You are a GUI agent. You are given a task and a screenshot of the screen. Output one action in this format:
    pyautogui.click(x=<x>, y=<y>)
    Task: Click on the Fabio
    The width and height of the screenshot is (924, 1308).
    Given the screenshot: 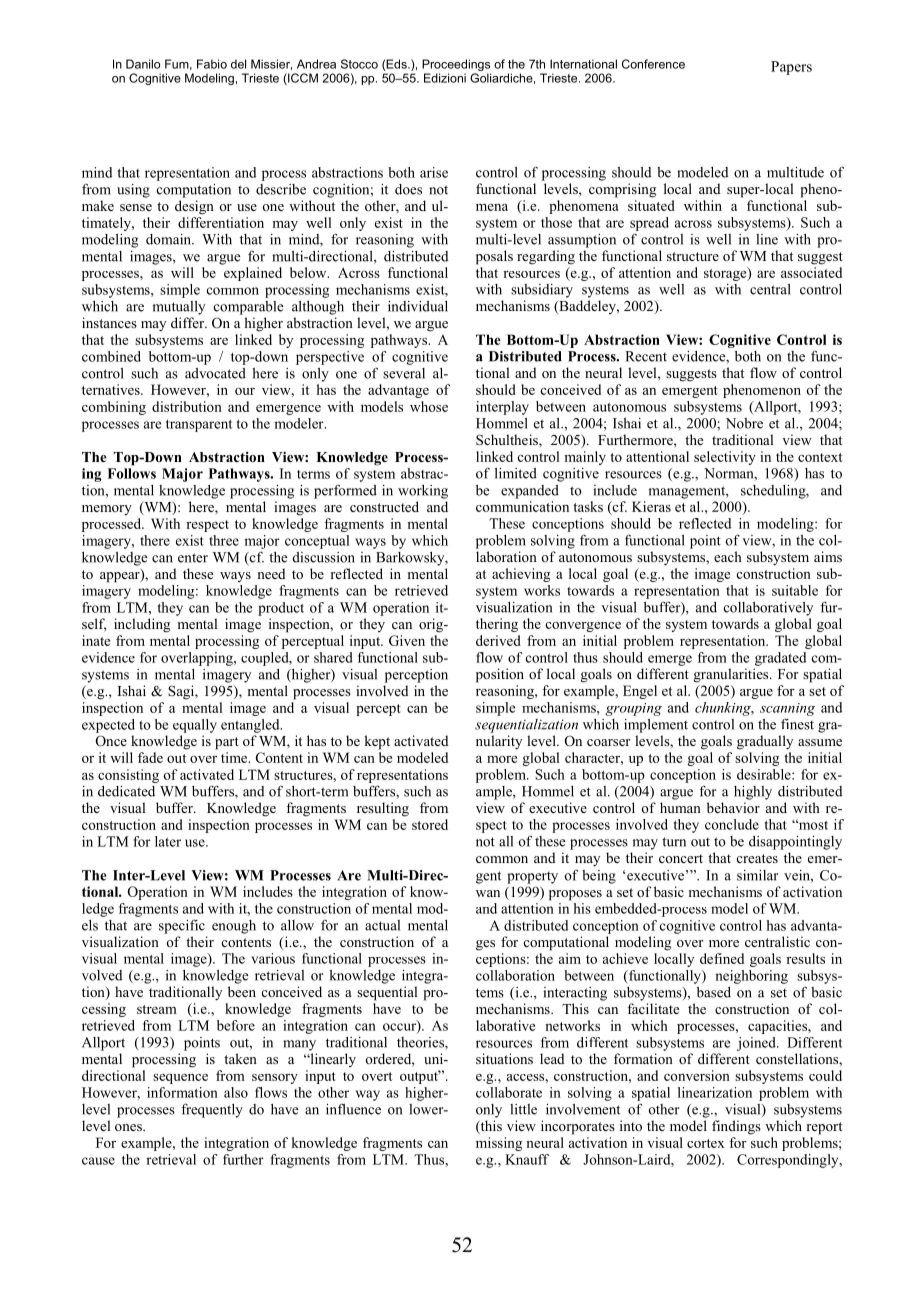 What is the action you would take?
    pyautogui.click(x=212, y=64)
